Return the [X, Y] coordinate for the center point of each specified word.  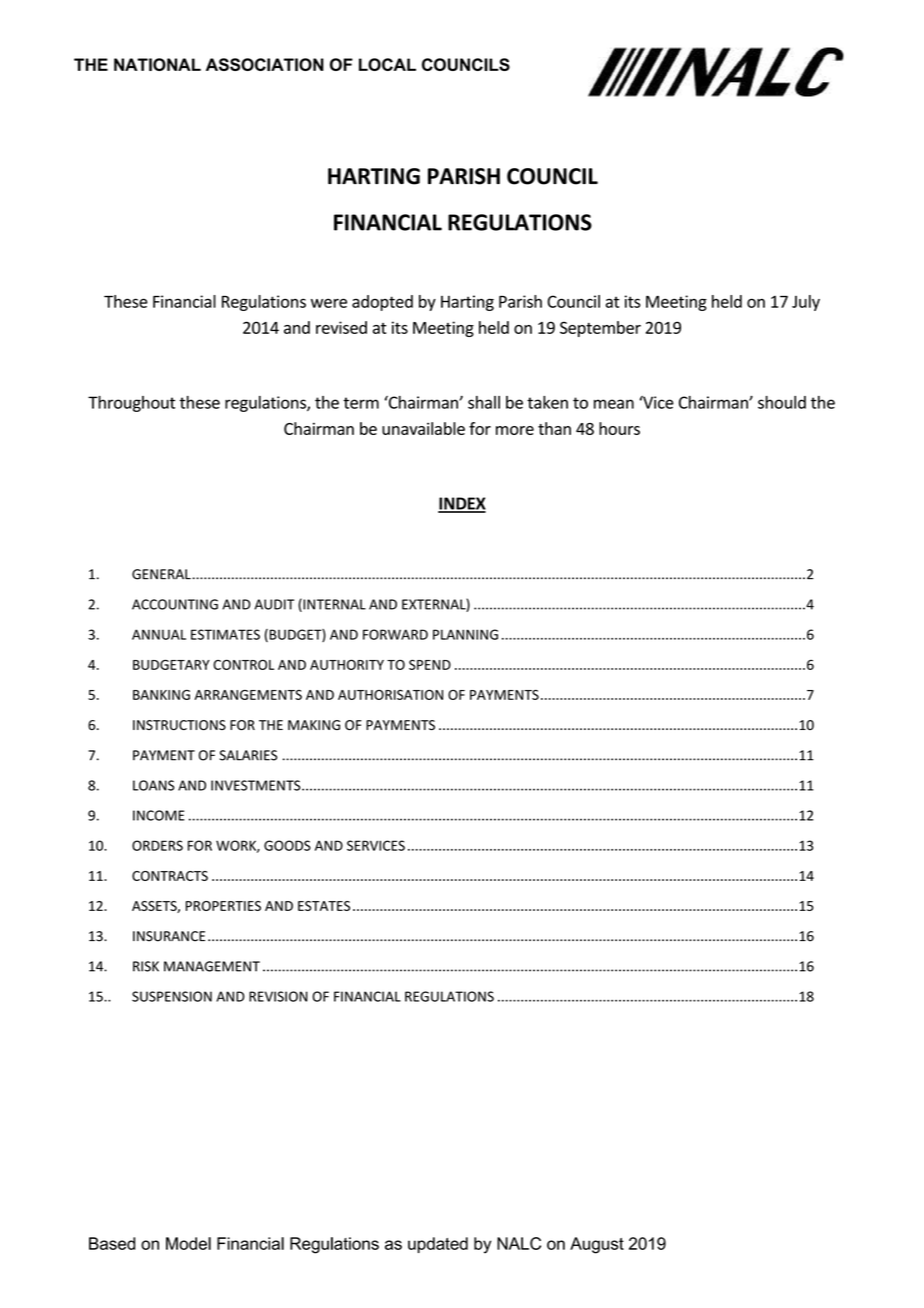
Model [188, 1243]
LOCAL [387, 64]
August [597, 1245]
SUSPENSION [172, 996]
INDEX [462, 504]
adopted [382, 303]
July [806, 303]
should [782, 402]
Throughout [131, 404]
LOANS [154, 785]
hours [619, 428]
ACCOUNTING [175, 604]
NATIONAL [157, 64]
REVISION [278, 996]
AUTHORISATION [390, 694]
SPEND [430, 664]
